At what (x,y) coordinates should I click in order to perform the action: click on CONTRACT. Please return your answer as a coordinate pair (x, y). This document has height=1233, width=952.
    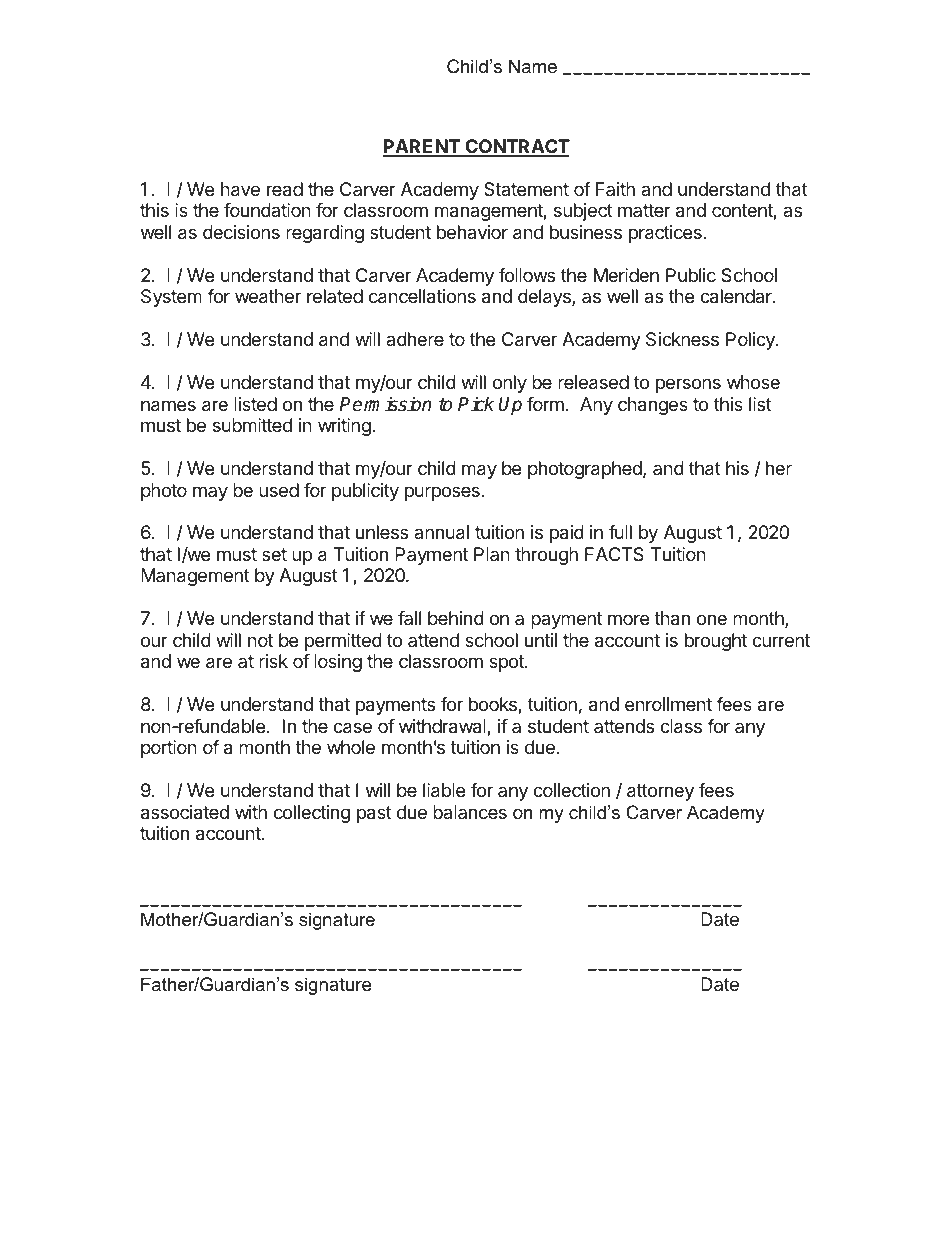
    Looking at the image, I should click on (516, 147).
